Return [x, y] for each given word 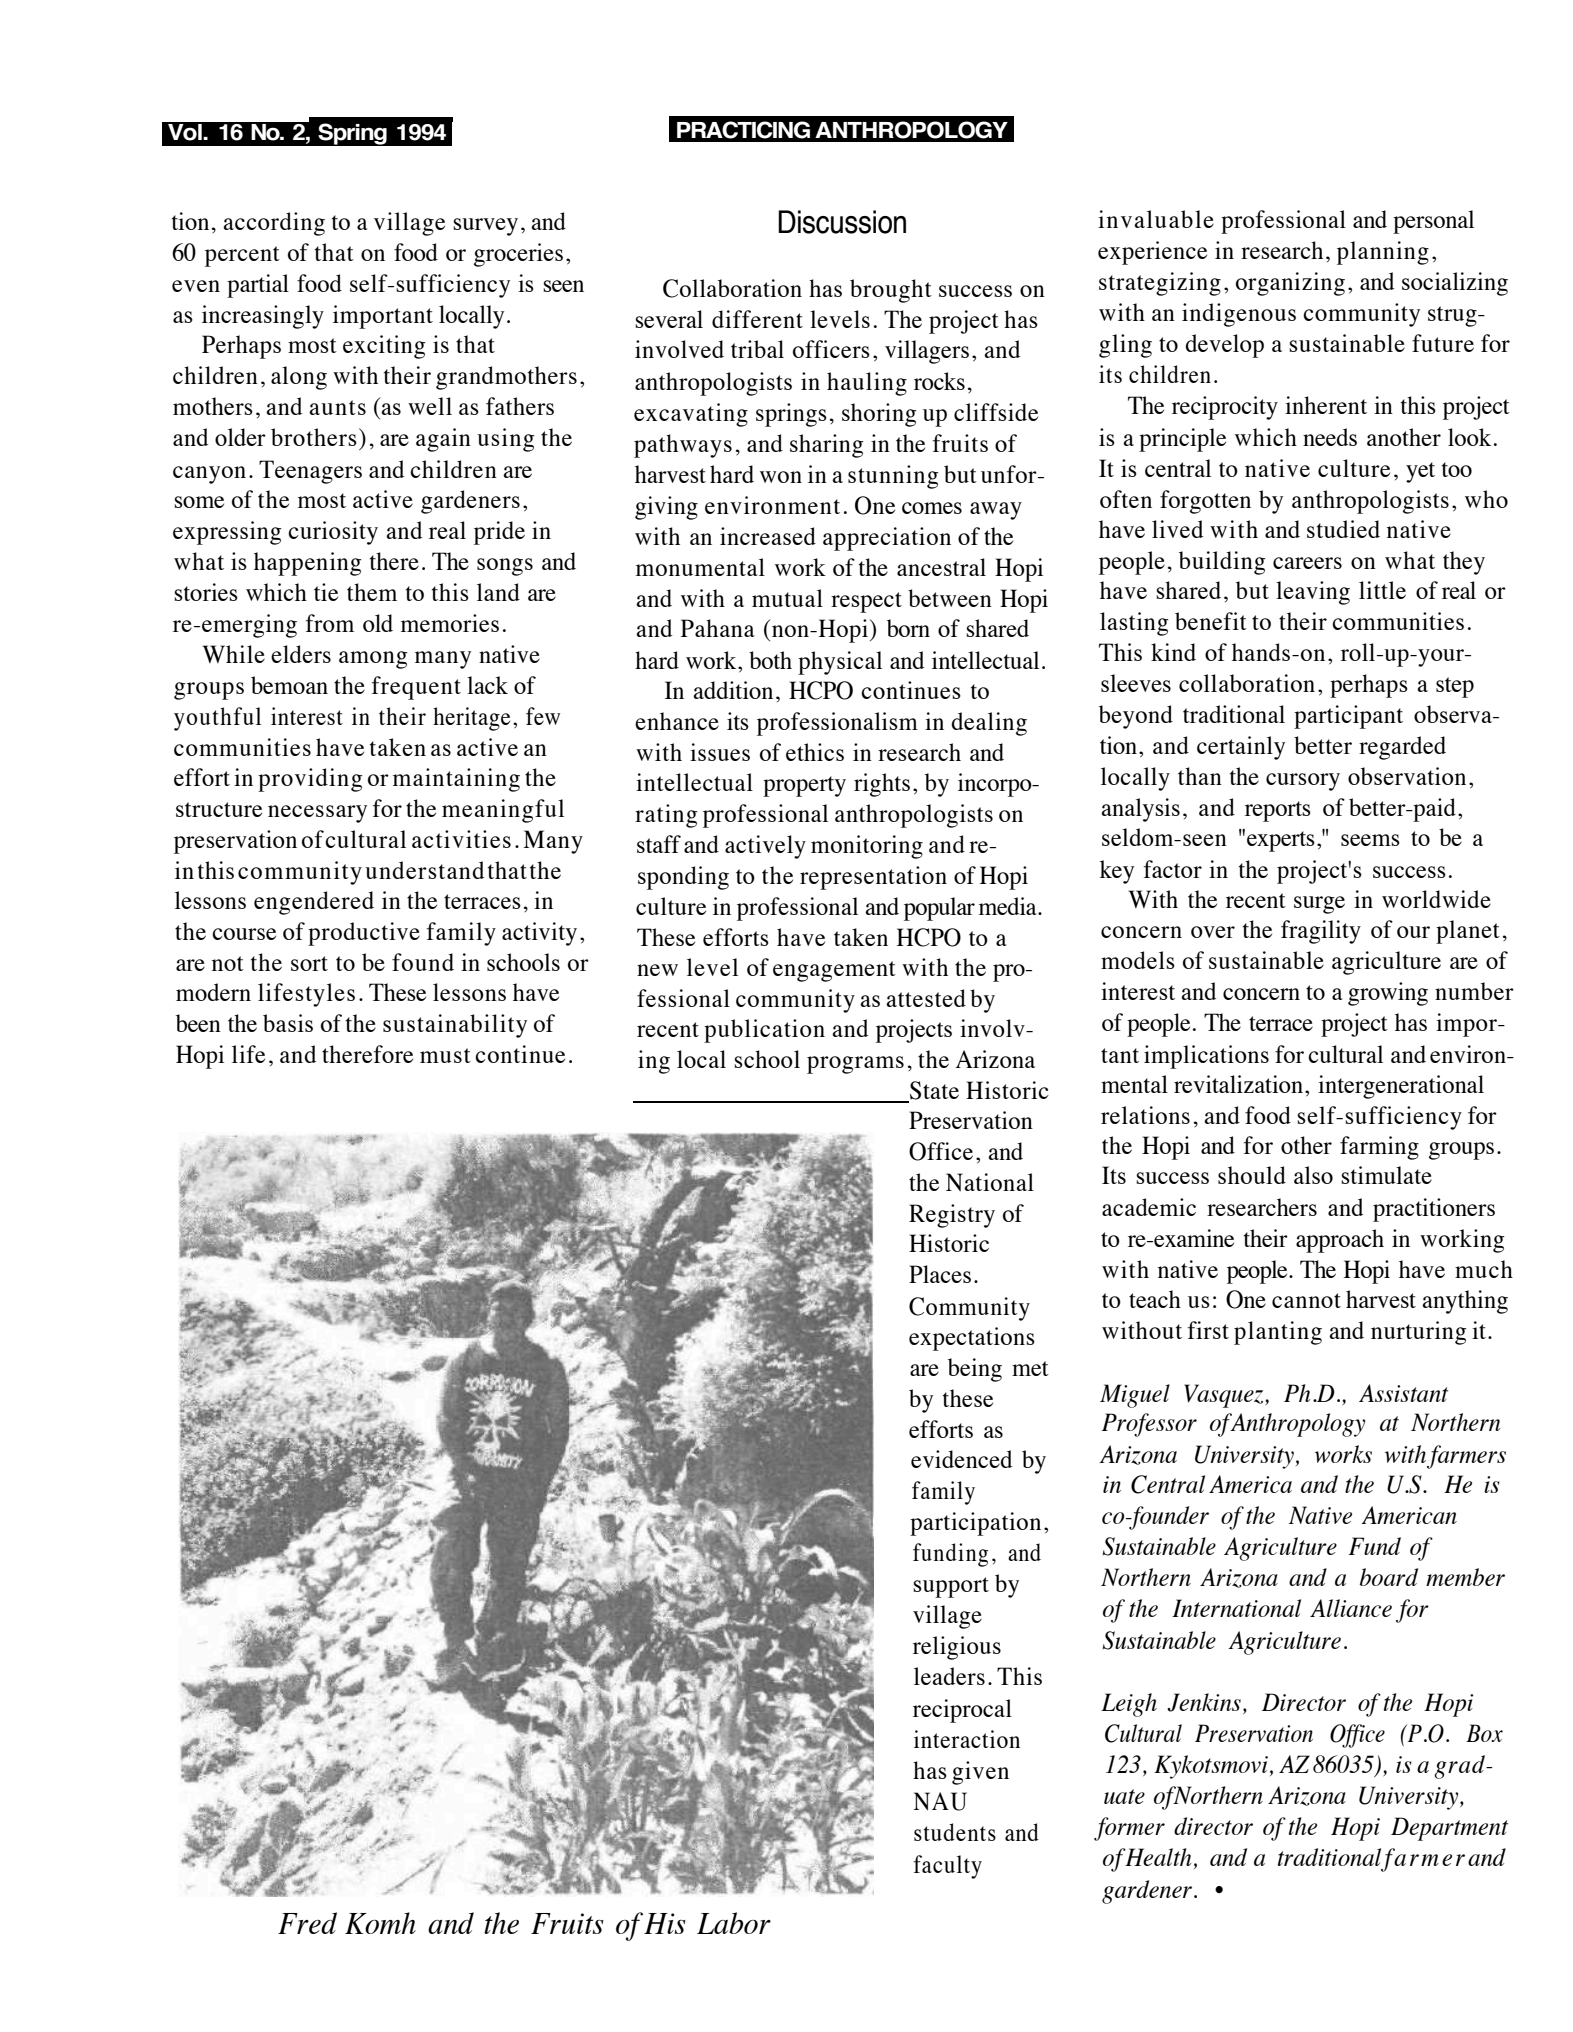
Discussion [842, 222]
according [274, 224]
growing [1388, 994]
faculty [948, 1867]
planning [1383, 253]
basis [288, 1023]
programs [855, 1065]
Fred [307, 1923]
